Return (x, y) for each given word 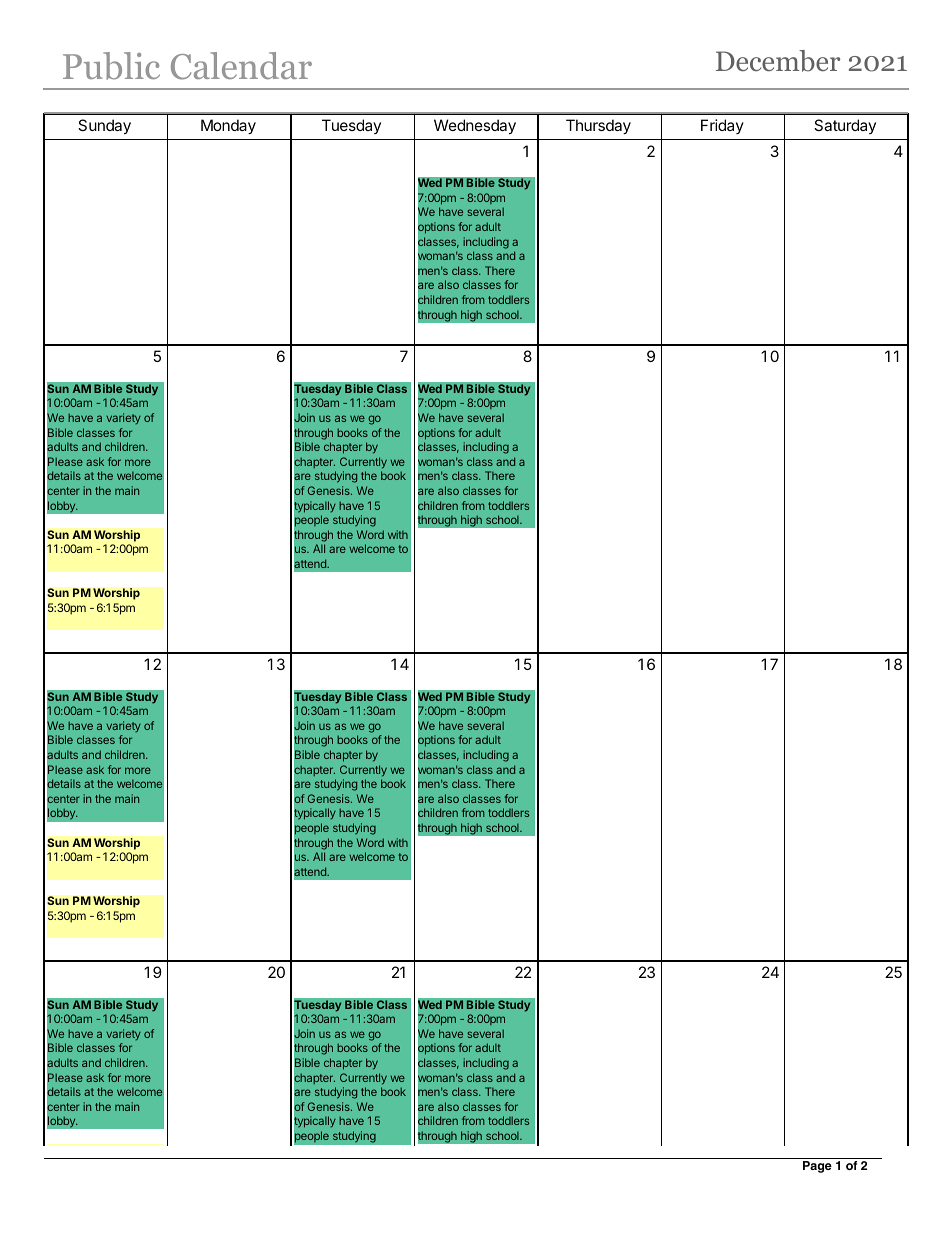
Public (111, 66)
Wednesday (475, 127)
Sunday (104, 127)
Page (817, 1167)
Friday (722, 126)
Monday (228, 127)
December (778, 61)
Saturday (845, 126)
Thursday (598, 127)
